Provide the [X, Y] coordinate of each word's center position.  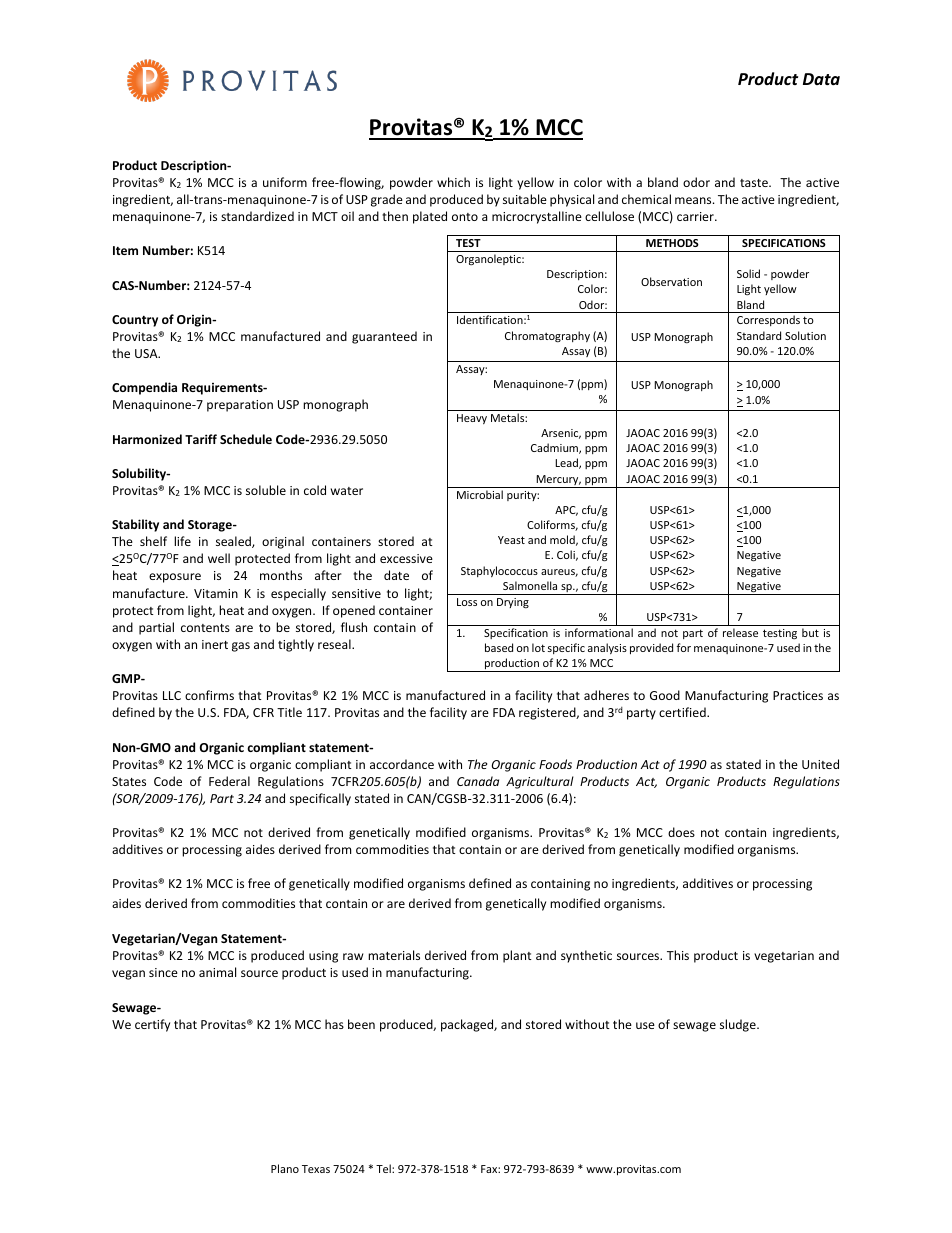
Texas [316, 1169]
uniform [285, 182]
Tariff [201, 439]
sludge [739, 1025]
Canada [478, 781]
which [453, 182]
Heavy [472, 419]
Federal [229, 781]
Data [821, 79]
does [681, 832]
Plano [285, 1168]
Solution [805, 335]
